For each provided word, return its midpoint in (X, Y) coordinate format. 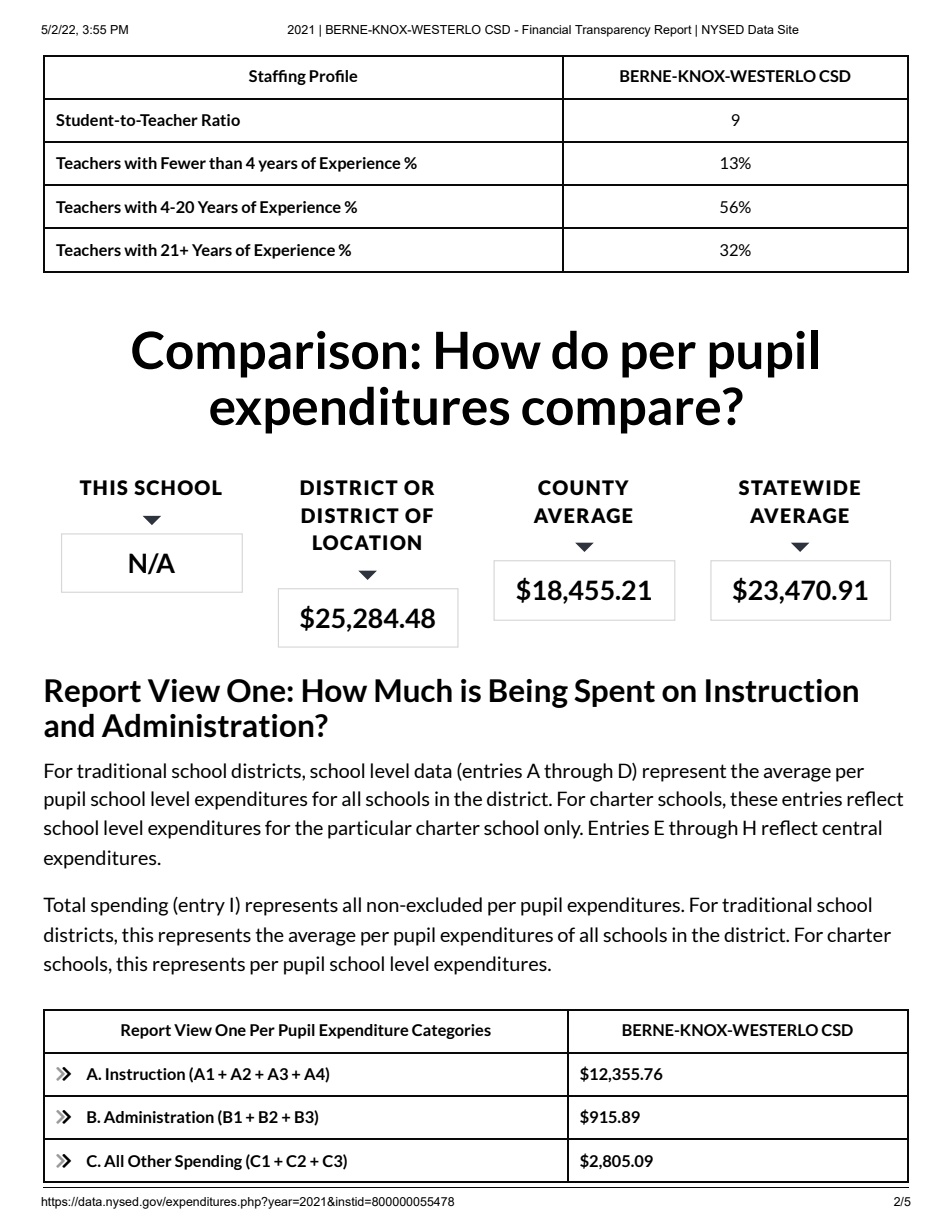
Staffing (277, 77)
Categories (451, 1031)
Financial (546, 29)
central (852, 827)
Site (788, 29)
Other (150, 1161)
